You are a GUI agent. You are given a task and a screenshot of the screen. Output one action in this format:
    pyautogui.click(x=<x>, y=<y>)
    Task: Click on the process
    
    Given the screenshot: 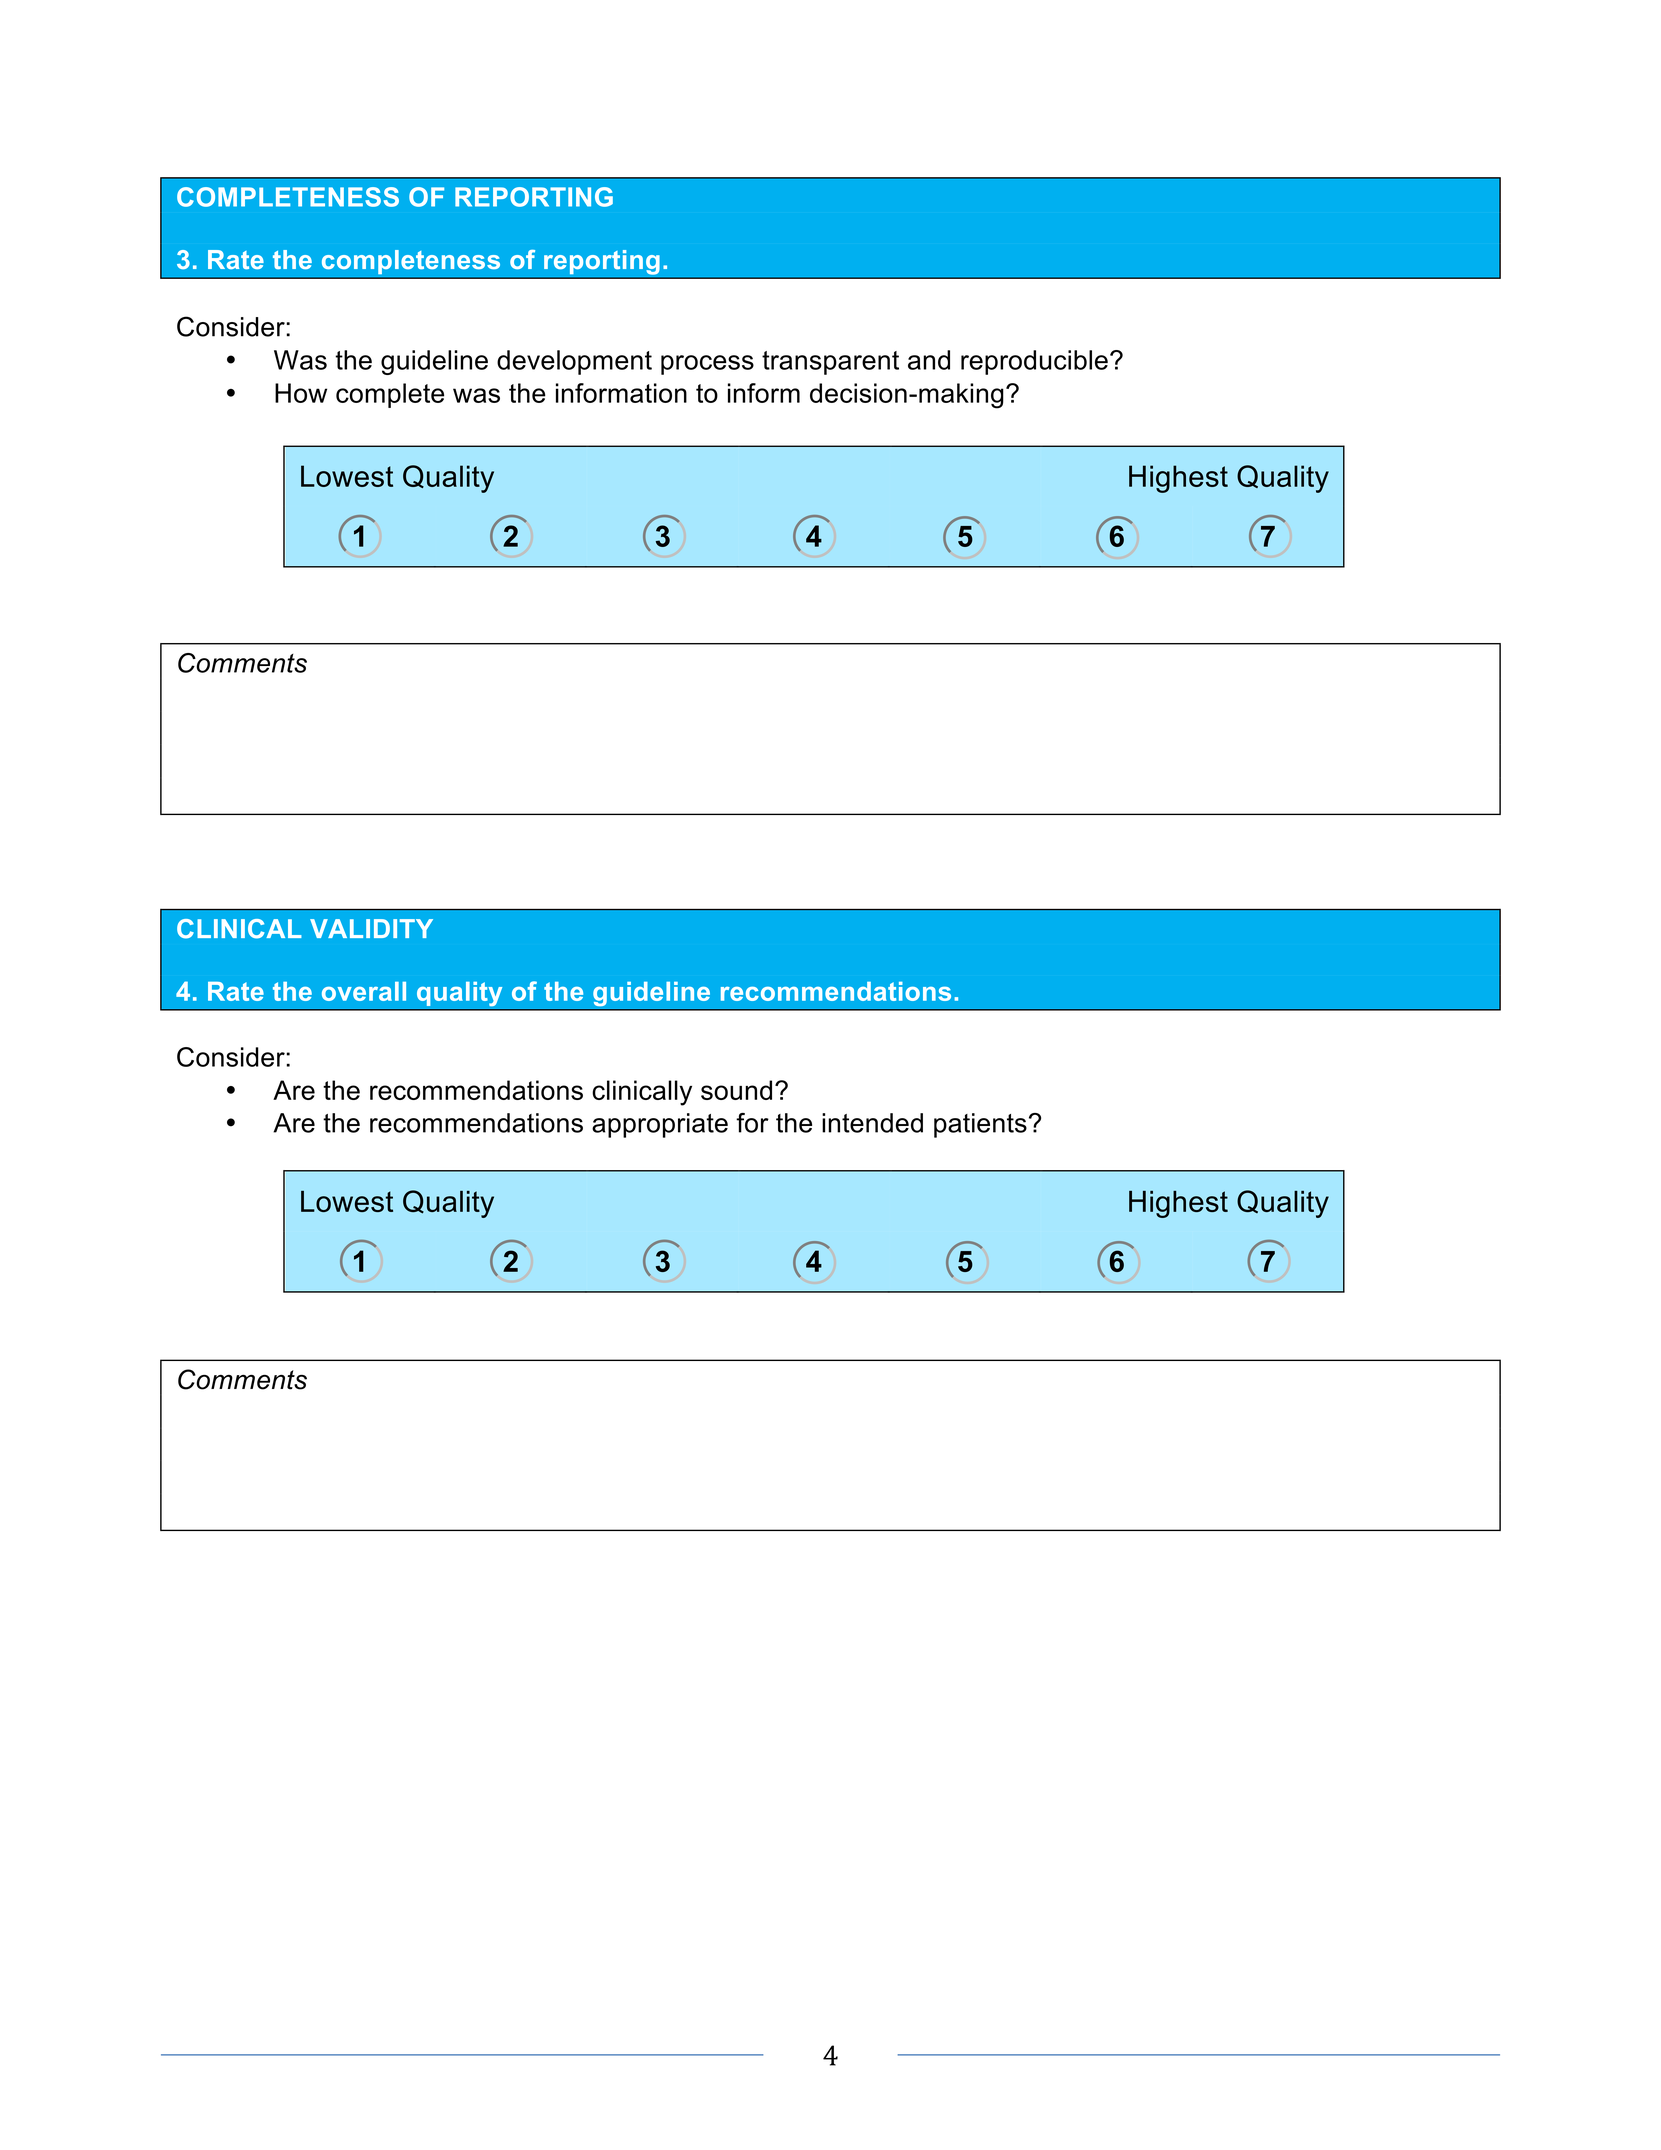 What is the action you would take?
    pyautogui.click(x=707, y=365)
